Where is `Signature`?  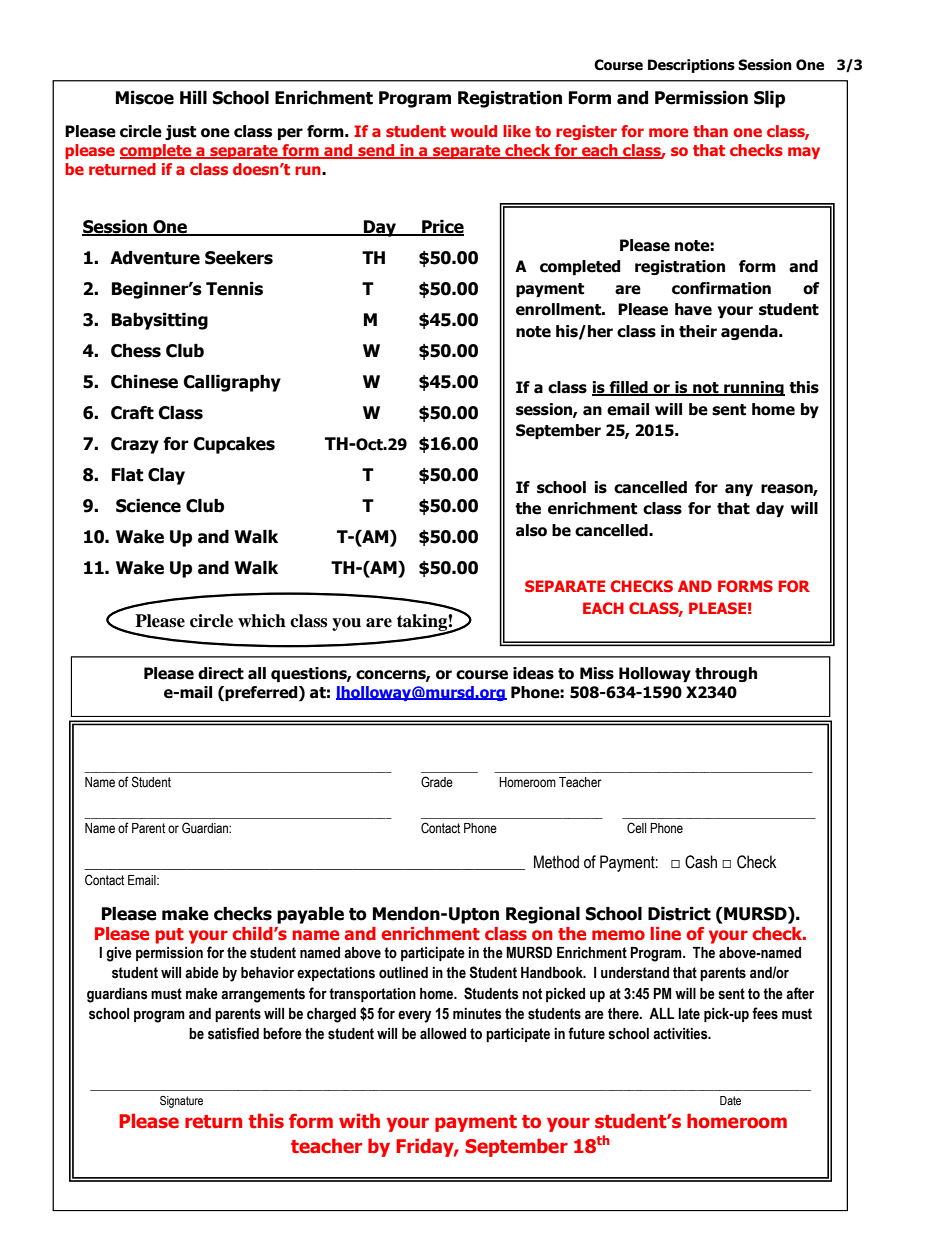 Signature is located at coordinates (181, 1102).
